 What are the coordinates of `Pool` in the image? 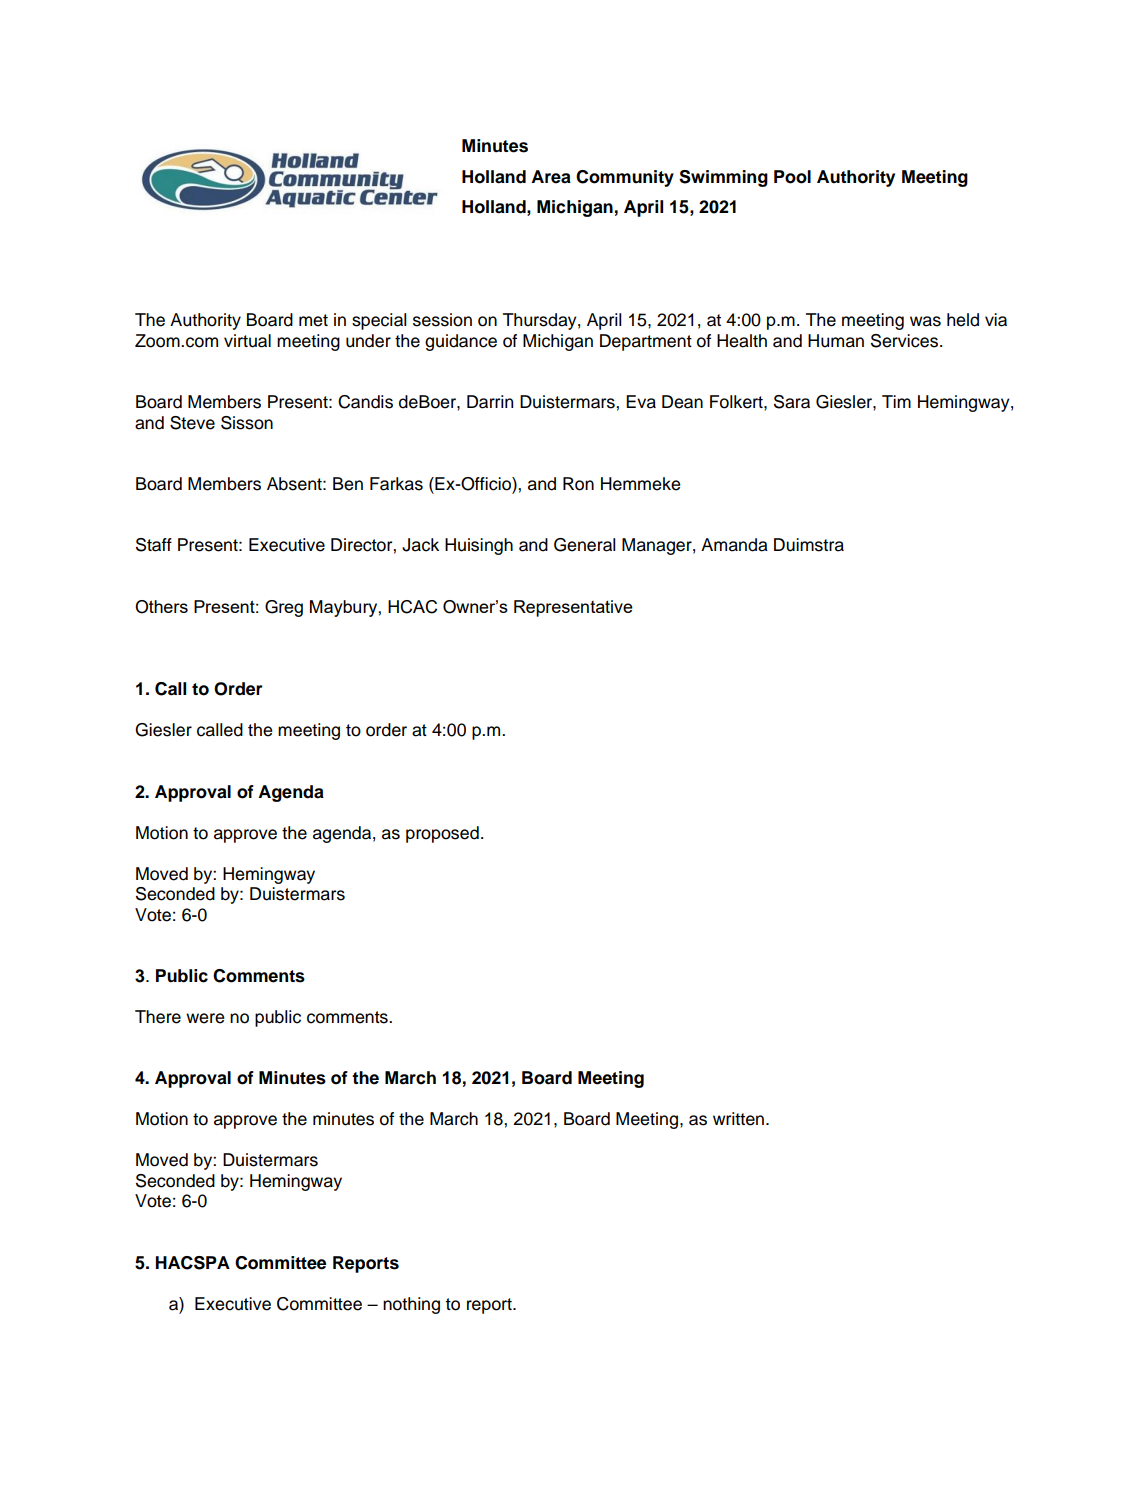 It's located at (792, 177).
